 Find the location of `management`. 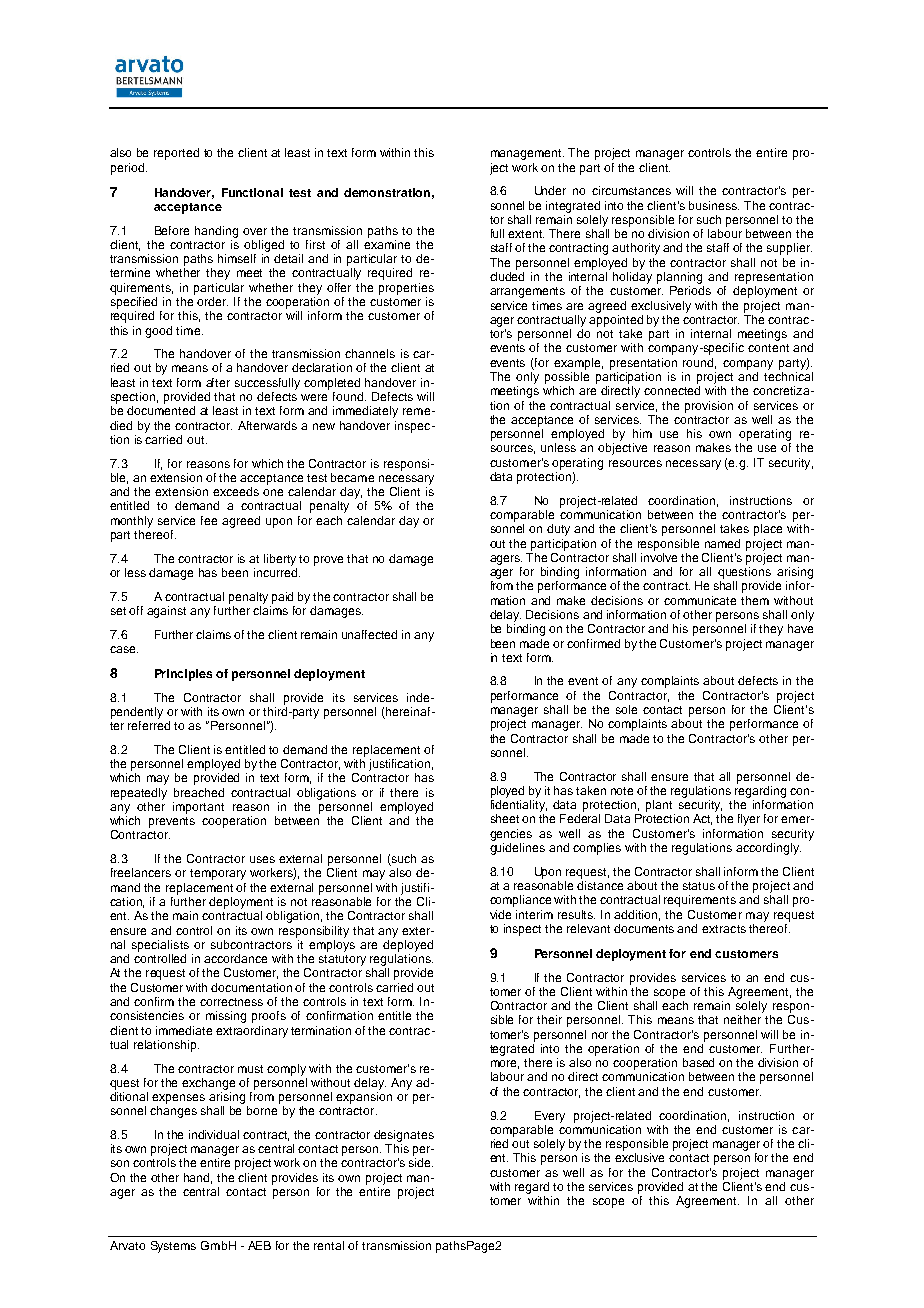

management is located at coordinates (527, 154).
